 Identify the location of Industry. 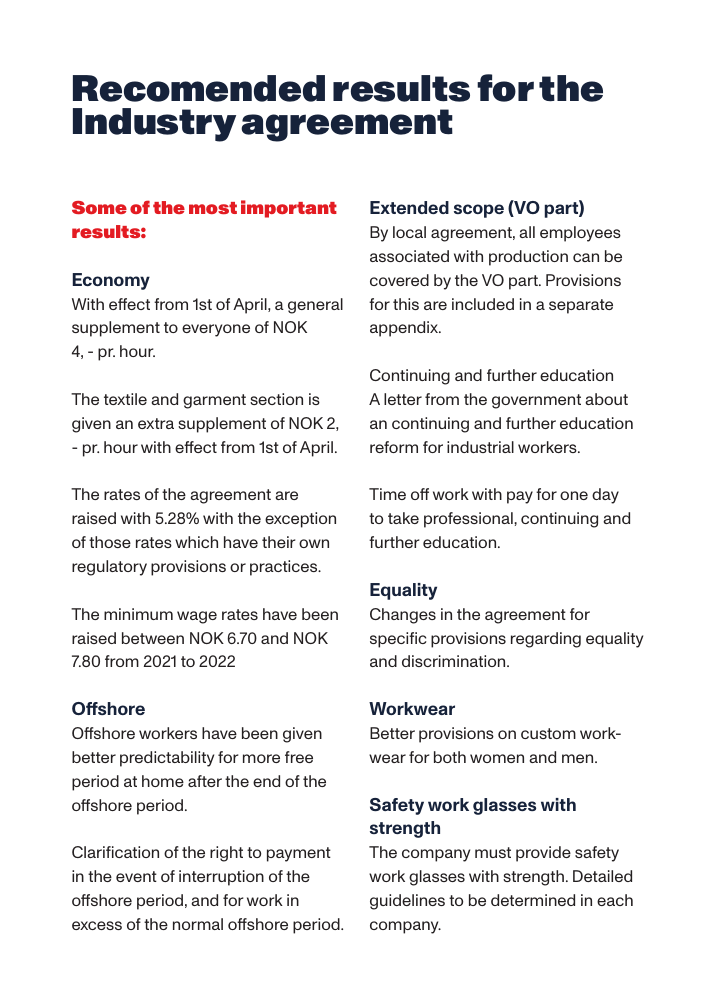
(154, 125).
